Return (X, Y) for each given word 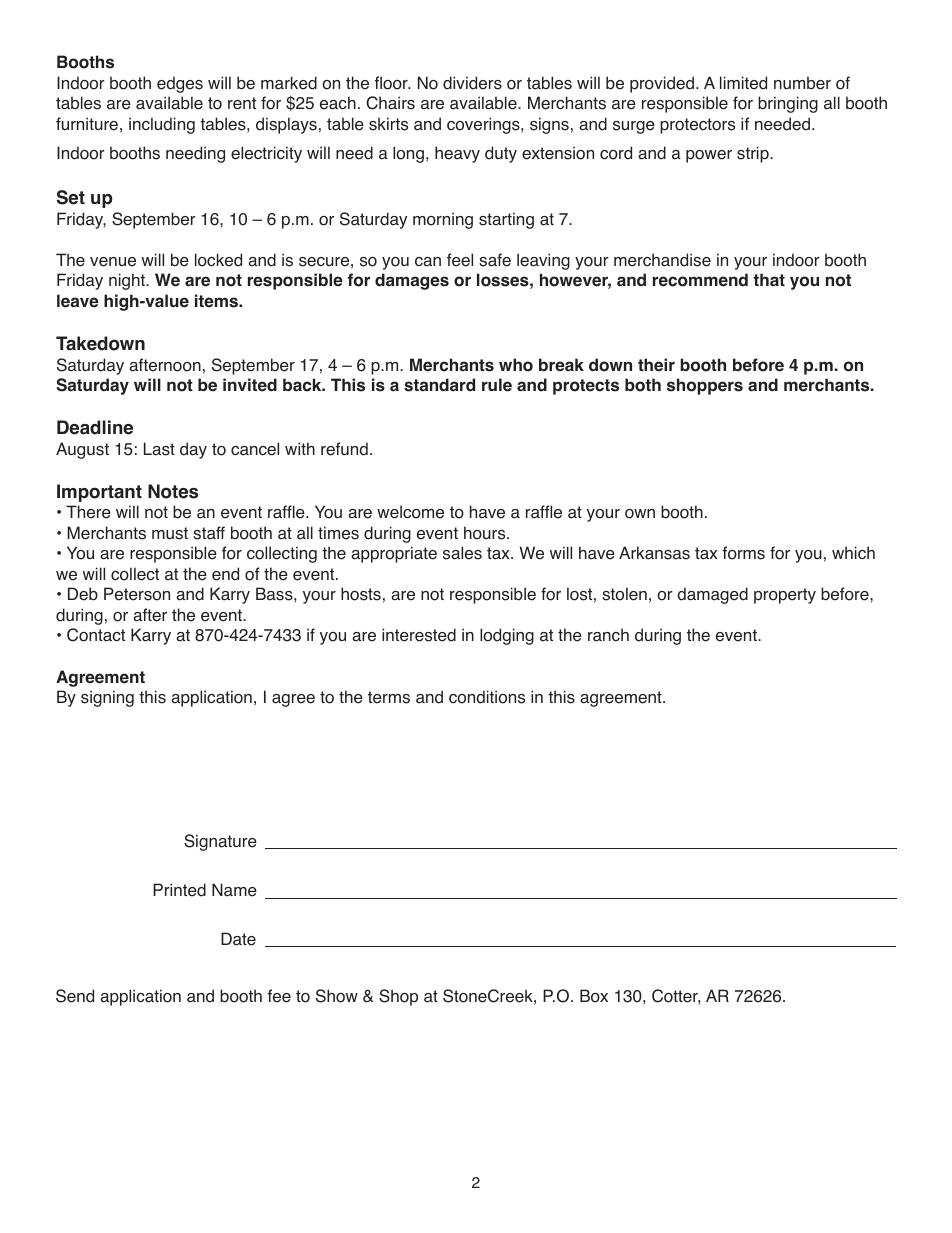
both (643, 385)
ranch (608, 635)
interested (419, 635)
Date (238, 939)
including (162, 125)
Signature (220, 842)
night (128, 281)
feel (460, 260)
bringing (788, 104)
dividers (472, 83)
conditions (487, 697)
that (769, 280)
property (785, 596)
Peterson (137, 594)
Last (159, 449)
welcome (410, 512)
